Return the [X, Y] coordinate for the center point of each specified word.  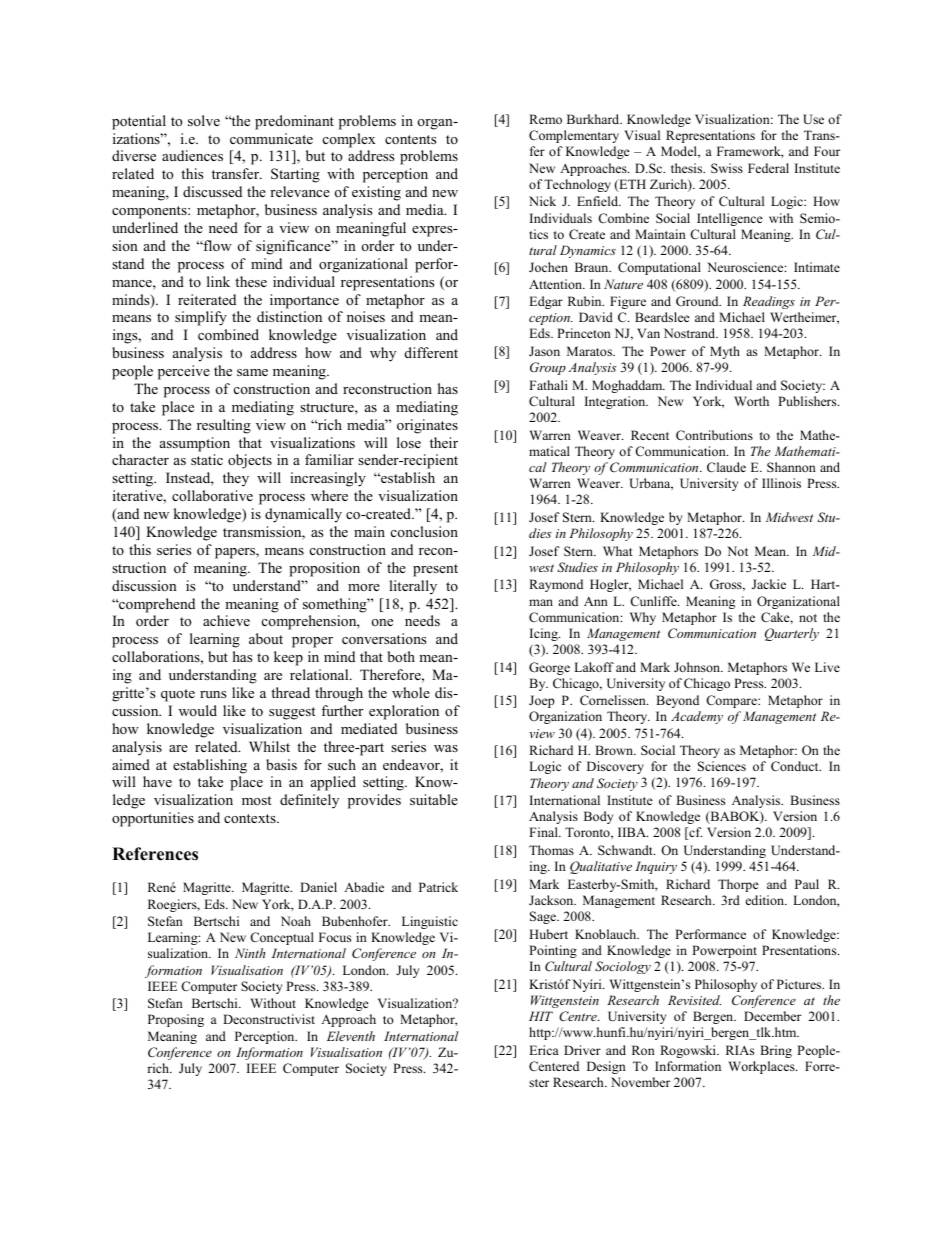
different [431, 352]
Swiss [727, 168]
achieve [226, 620]
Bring [776, 1051]
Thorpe [738, 885]
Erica [544, 1050]
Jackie [769, 584]
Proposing [176, 1020]
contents [410, 139]
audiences [192, 155]
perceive [184, 372]
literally [413, 587]
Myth [725, 352]
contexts [251, 818]
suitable [434, 799]
